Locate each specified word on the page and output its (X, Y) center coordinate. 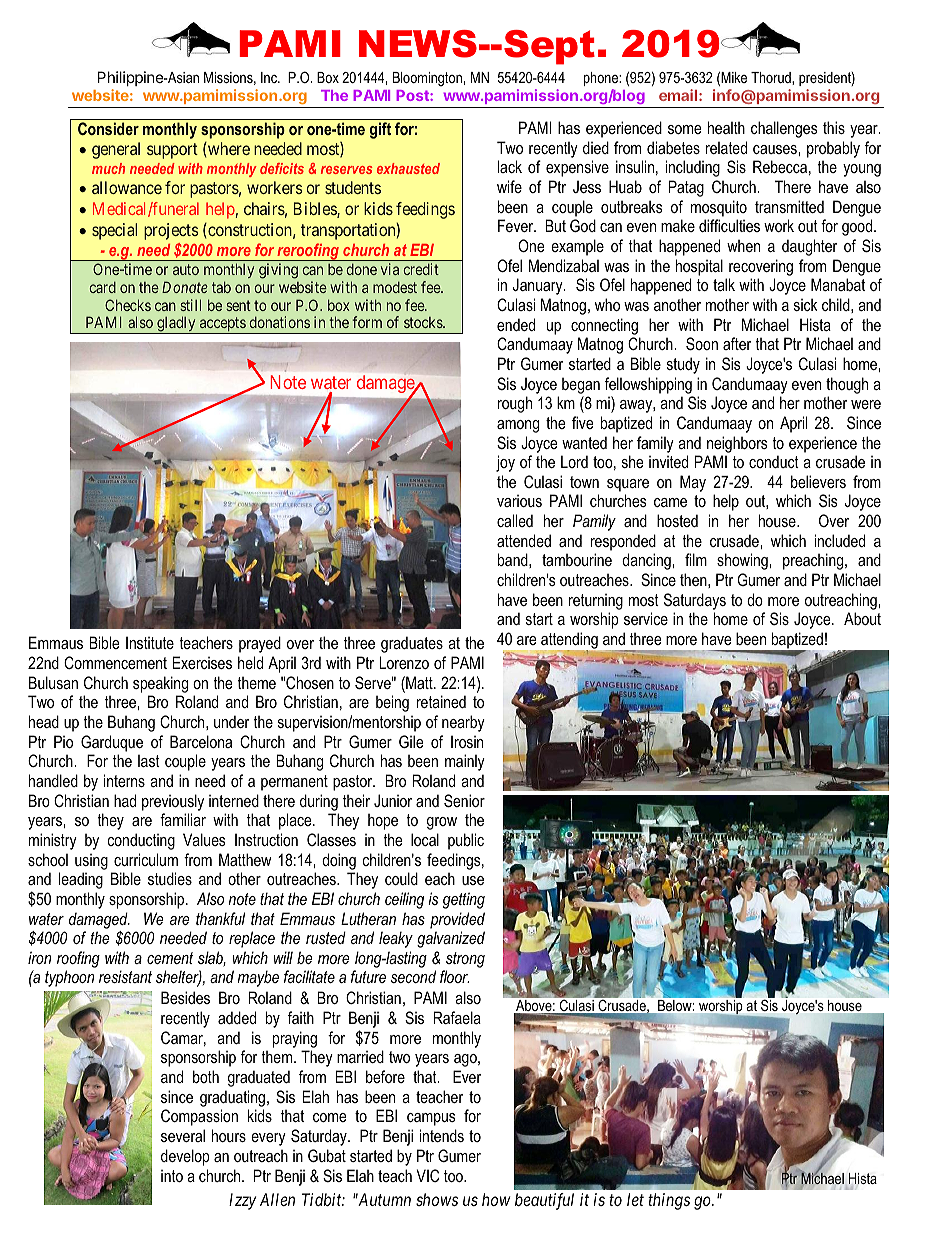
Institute (150, 642)
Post (413, 95)
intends (442, 1135)
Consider (108, 128)
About (862, 618)
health (726, 127)
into (172, 1176)
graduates (412, 644)
